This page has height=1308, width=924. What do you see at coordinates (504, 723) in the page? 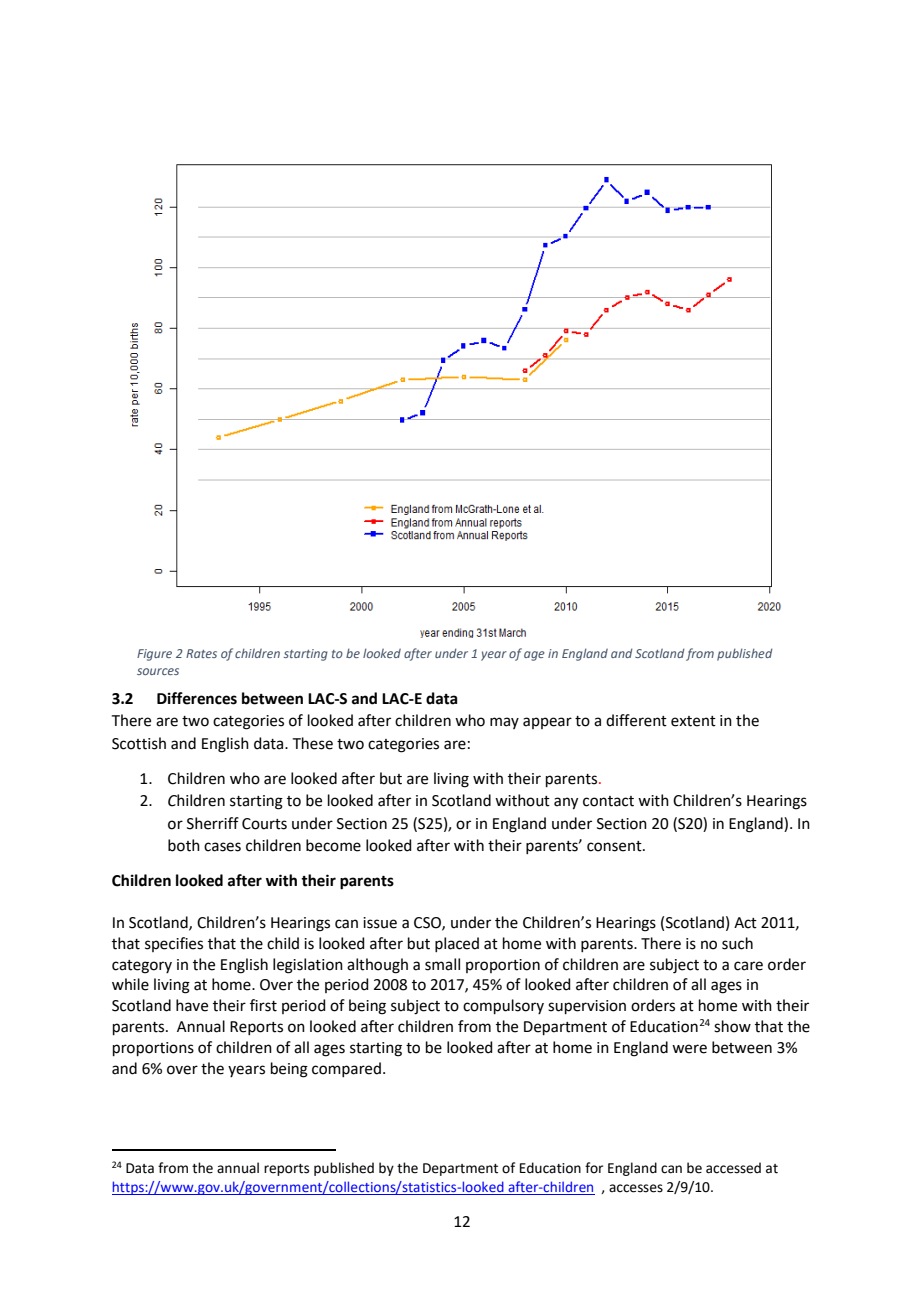
I see `may` at bounding box center [504, 723].
